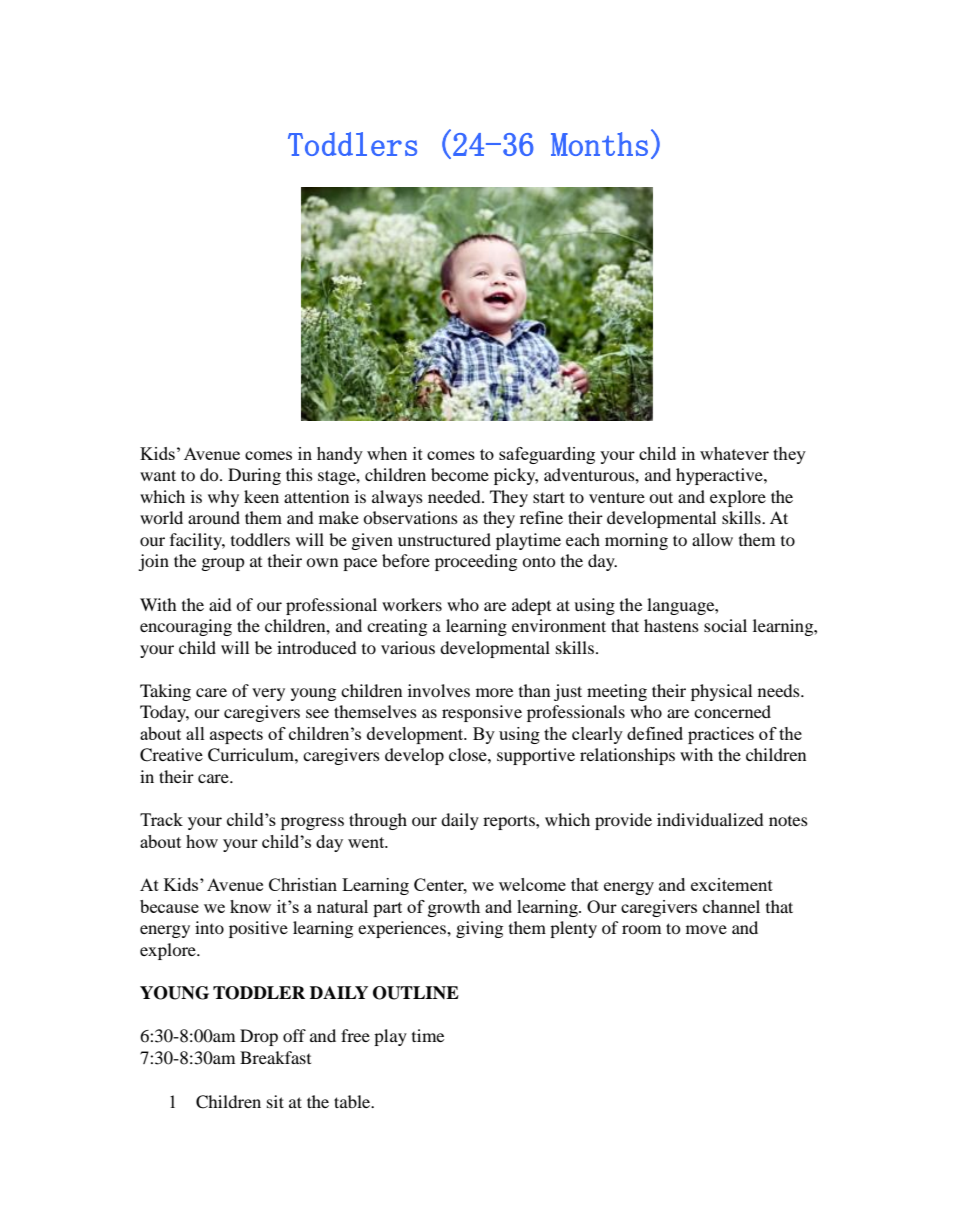  What do you see at coordinates (254, 476) in the document?
I see `During` at bounding box center [254, 476].
